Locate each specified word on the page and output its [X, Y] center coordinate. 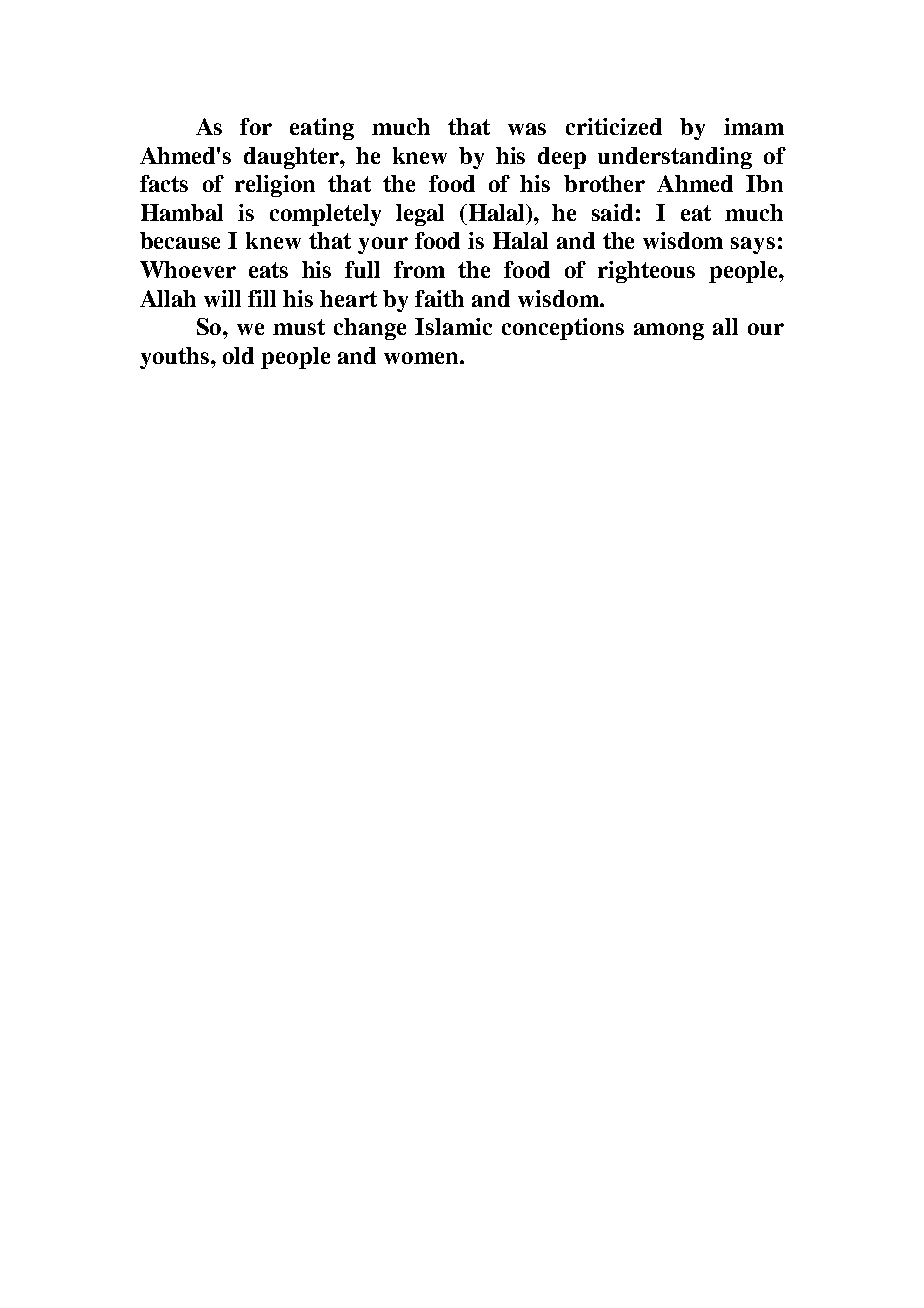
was [527, 129]
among [669, 331]
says [753, 245]
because [180, 240]
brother [604, 183]
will [222, 298]
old [238, 355]
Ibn [764, 183]
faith [439, 298]
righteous [646, 272]
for [256, 126]
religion [275, 186]
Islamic [453, 326]
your [383, 245]
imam [754, 126]
